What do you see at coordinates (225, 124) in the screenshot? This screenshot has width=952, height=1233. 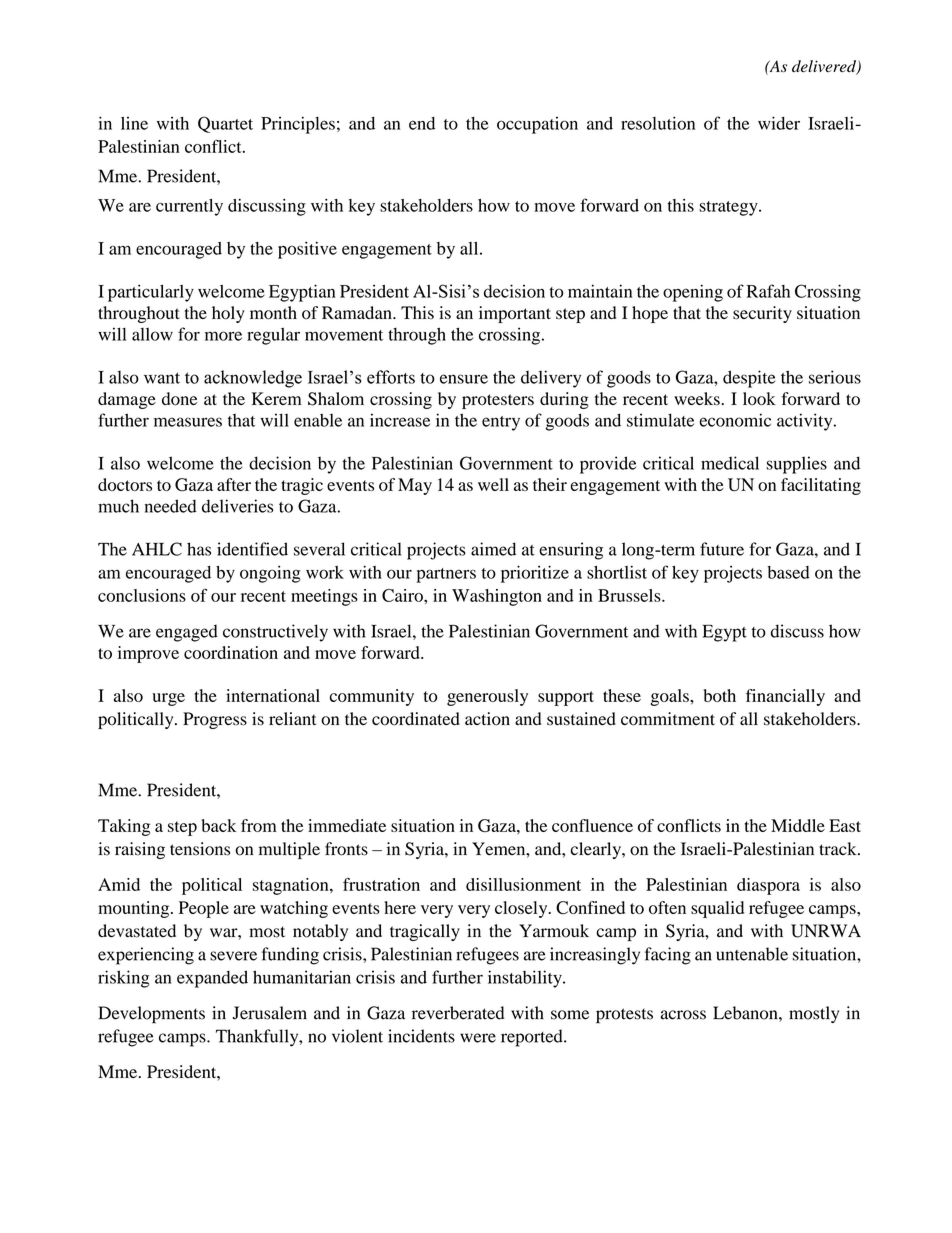 I see `Quartet` at bounding box center [225, 124].
